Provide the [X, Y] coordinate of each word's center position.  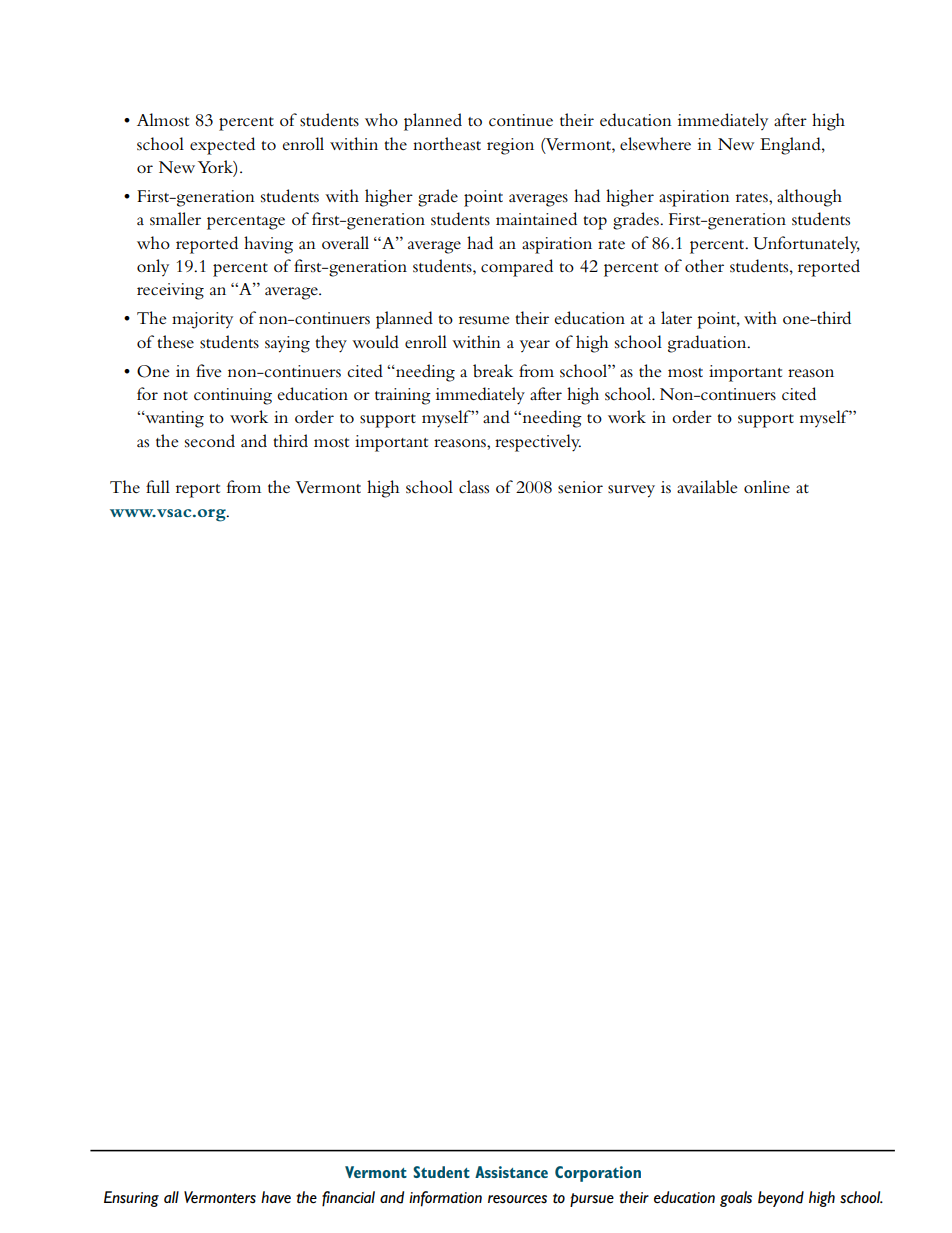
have [276, 1197]
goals [736, 1199]
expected [222, 146]
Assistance [511, 1172]
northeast [447, 144]
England [791, 146]
